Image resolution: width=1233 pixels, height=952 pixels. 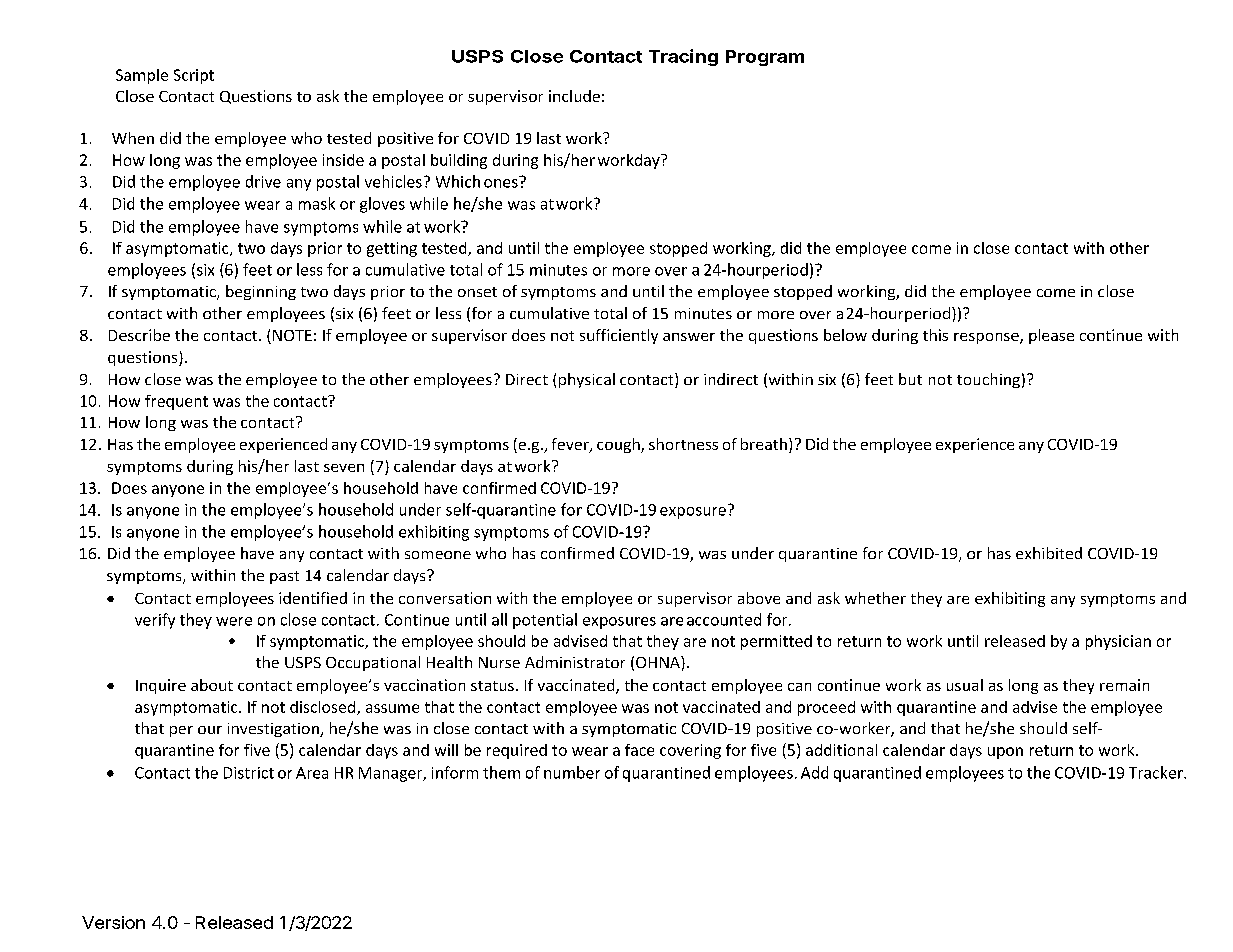 What do you see at coordinates (575, 662) in the image?
I see `Administrator` at bounding box center [575, 662].
